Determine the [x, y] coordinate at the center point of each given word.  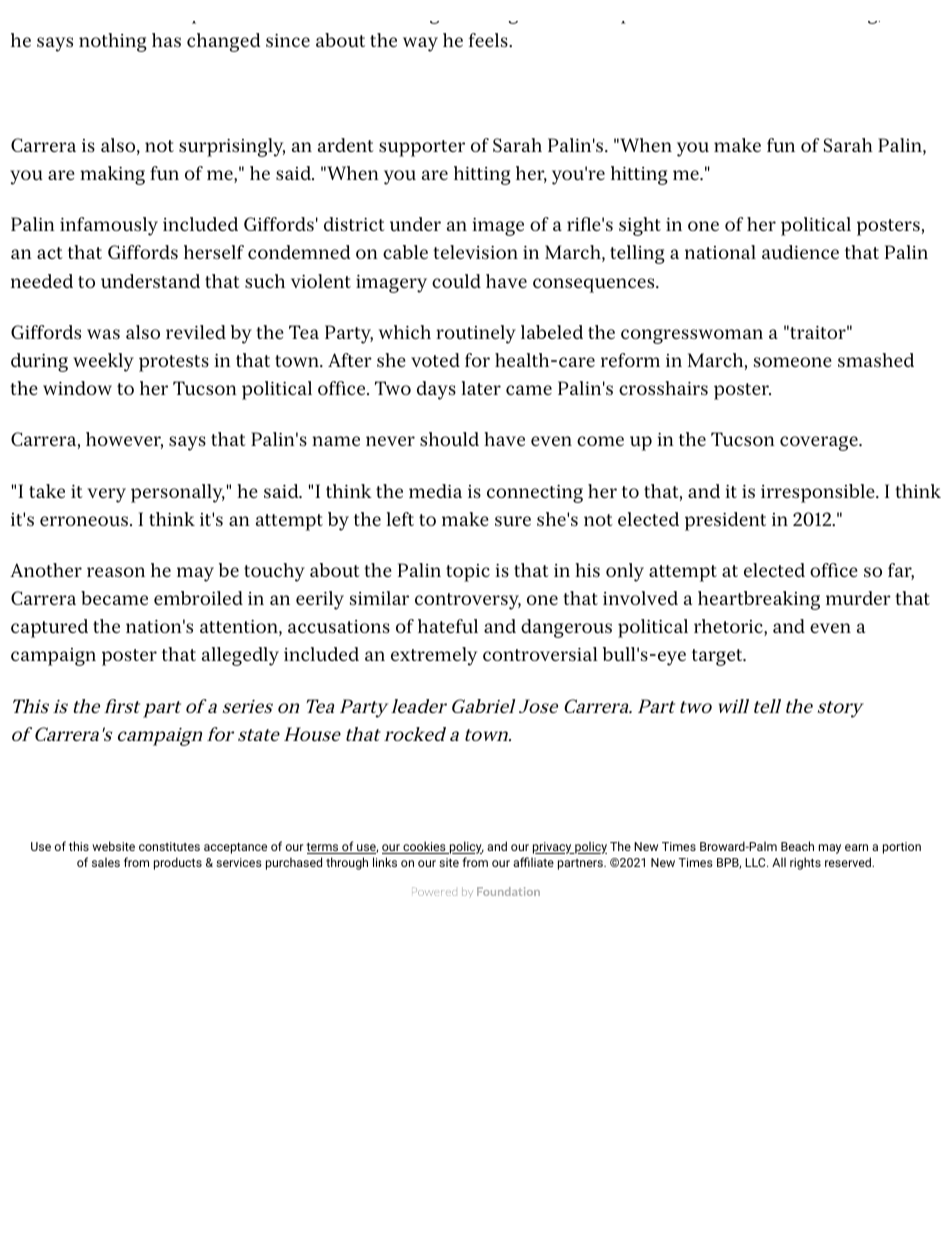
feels [488, 40]
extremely [434, 656]
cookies [424, 847]
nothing [113, 42]
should [449, 439]
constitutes [169, 846]
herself [214, 252]
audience [800, 252]
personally [178, 493]
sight [640, 226]
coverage [820, 443]
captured [49, 628]
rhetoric [728, 626]
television [475, 252]
